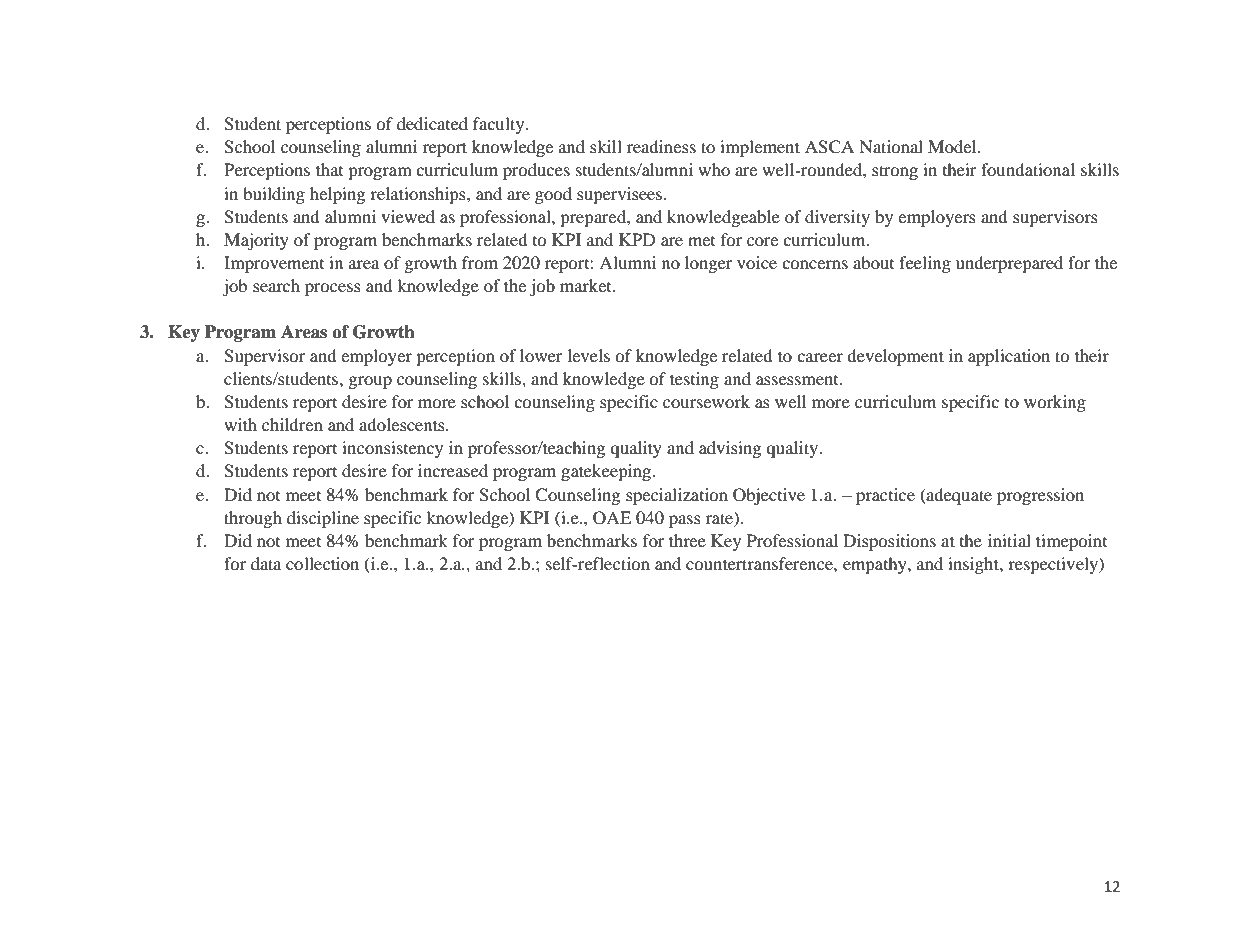 This page has width=1233, height=952. What do you see at coordinates (1055, 403) in the page?
I see `working` at bounding box center [1055, 403].
